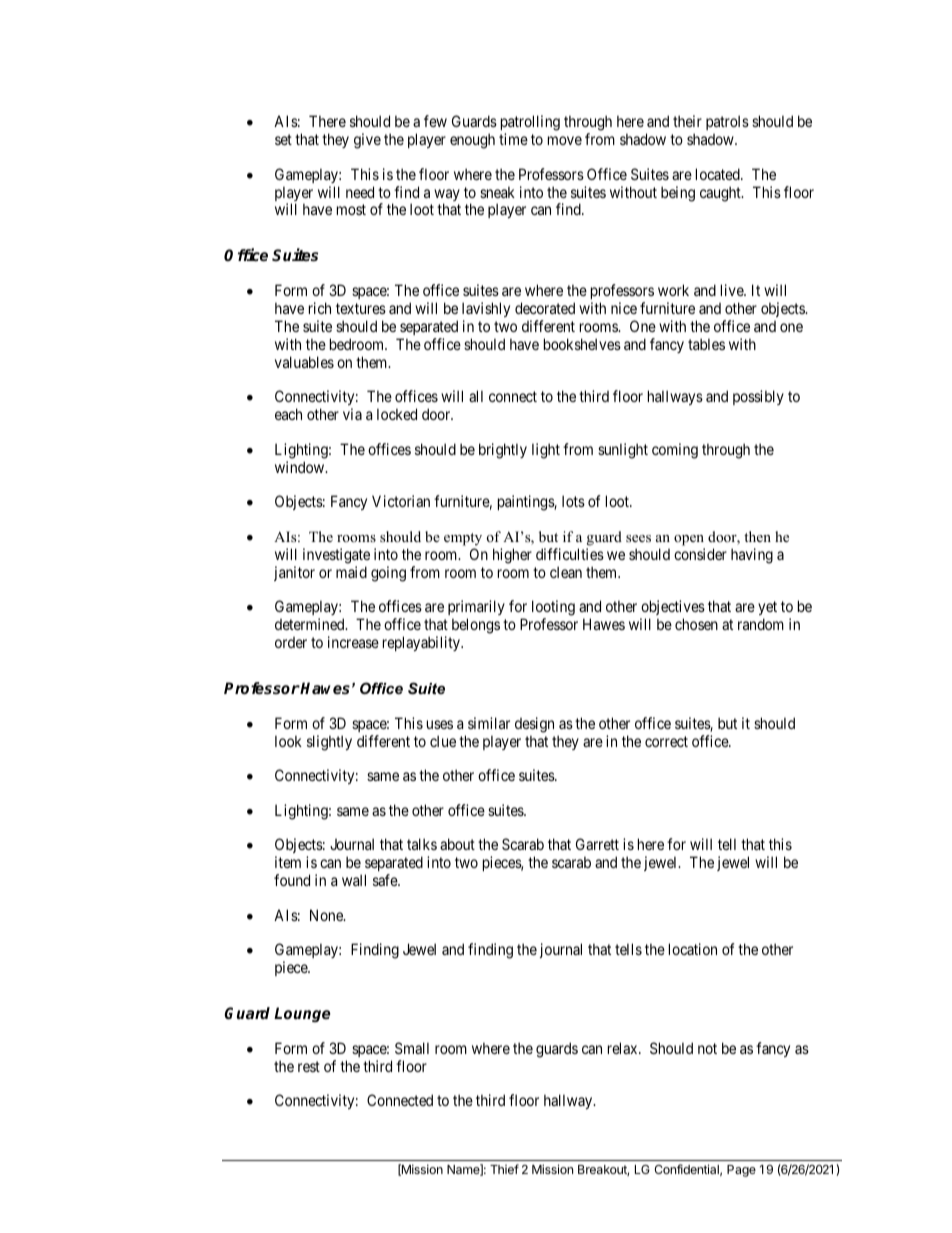 This image has width=952, height=1233. Describe the element at coordinates (367, 141) in the image. I see `give` at that location.
